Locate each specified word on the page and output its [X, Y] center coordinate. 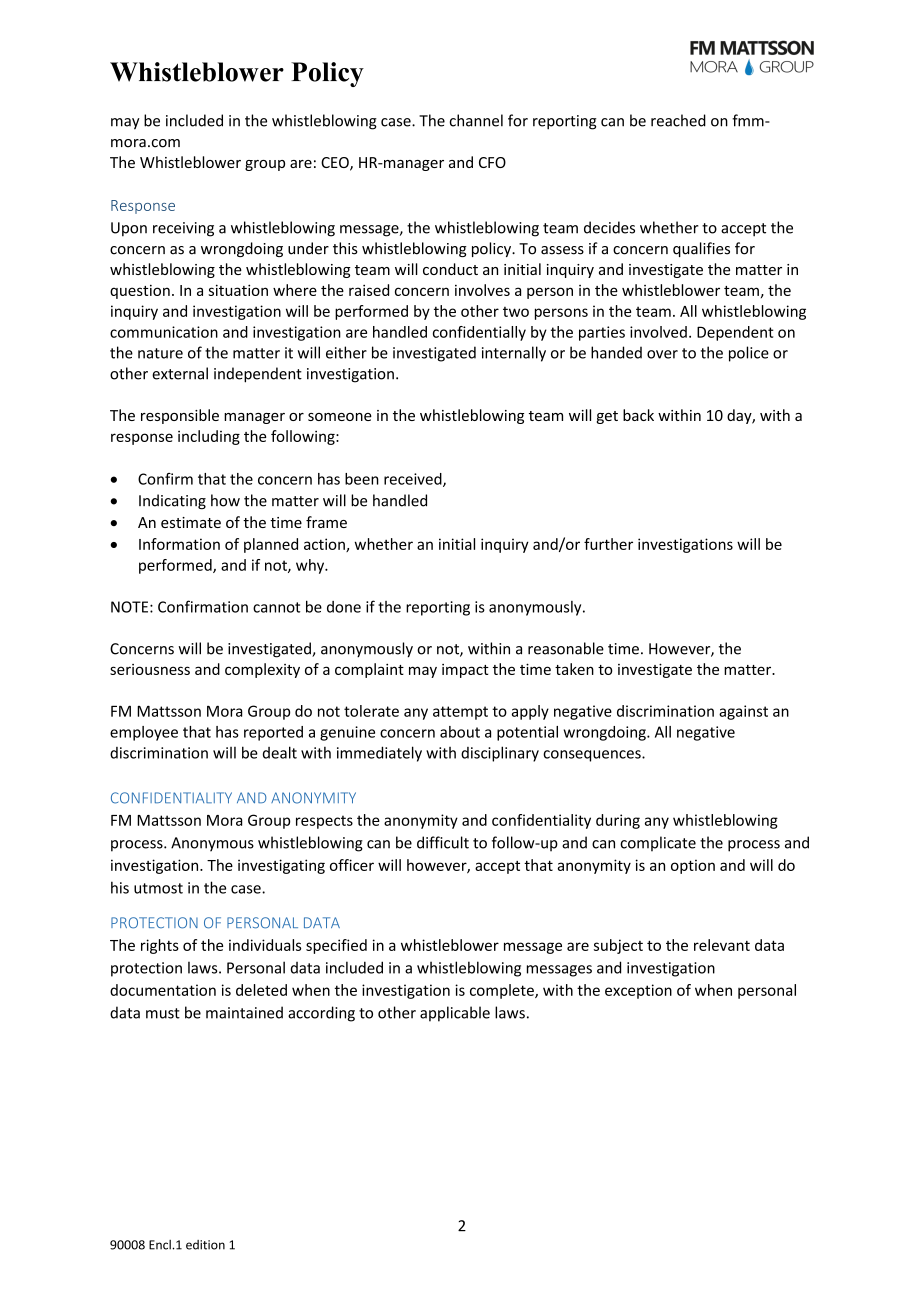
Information [179, 544]
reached [678, 120]
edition [205, 1245]
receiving [183, 229]
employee [144, 733]
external [180, 373]
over [662, 354]
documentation [163, 990]
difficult [443, 842]
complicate [658, 844]
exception [638, 991]
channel [476, 120]
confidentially [479, 333]
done [344, 607]
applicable [455, 1014]
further [608, 544]
